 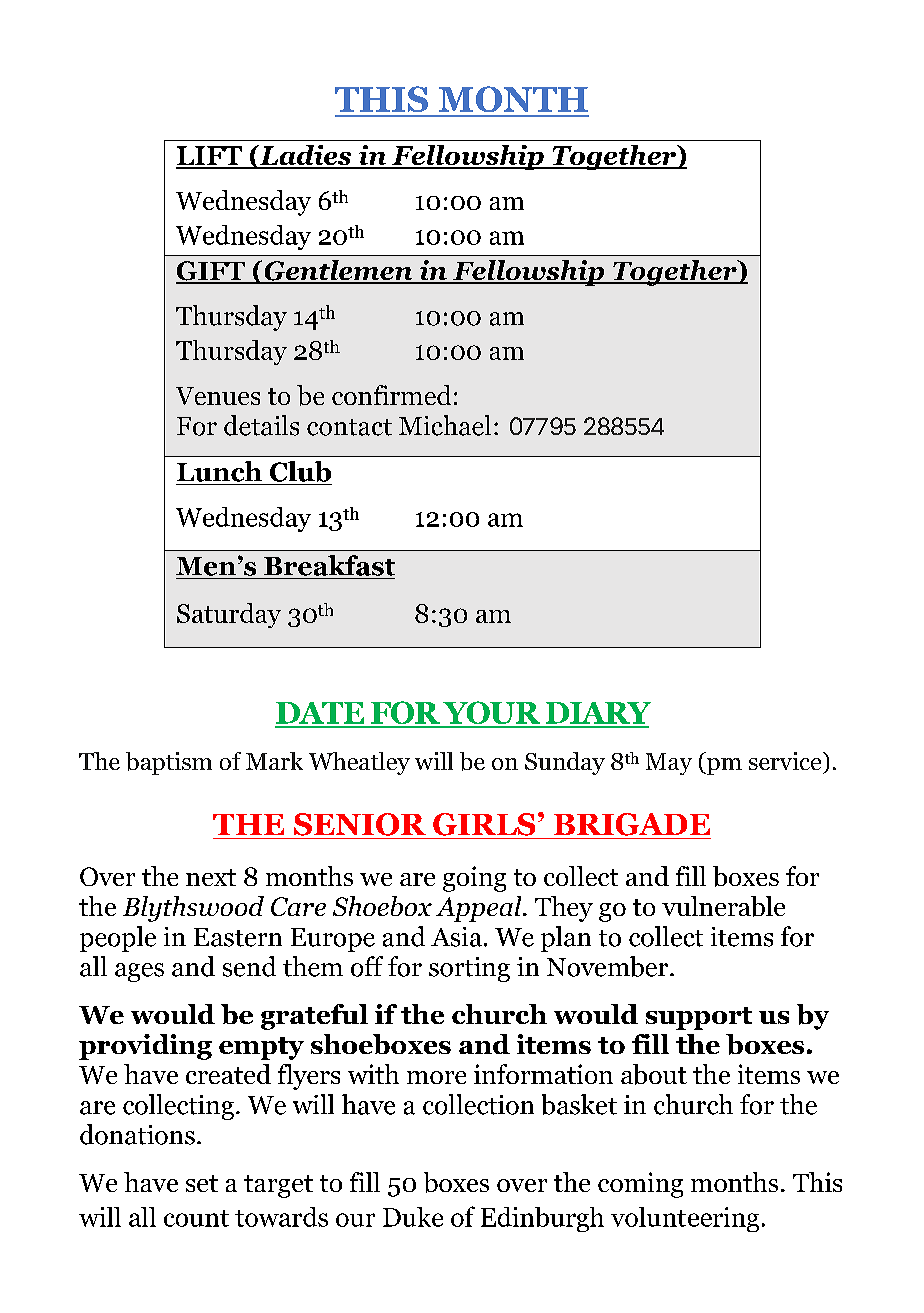 What do you see at coordinates (211, 272) in the screenshot?
I see `GIFT` at bounding box center [211, 272].
